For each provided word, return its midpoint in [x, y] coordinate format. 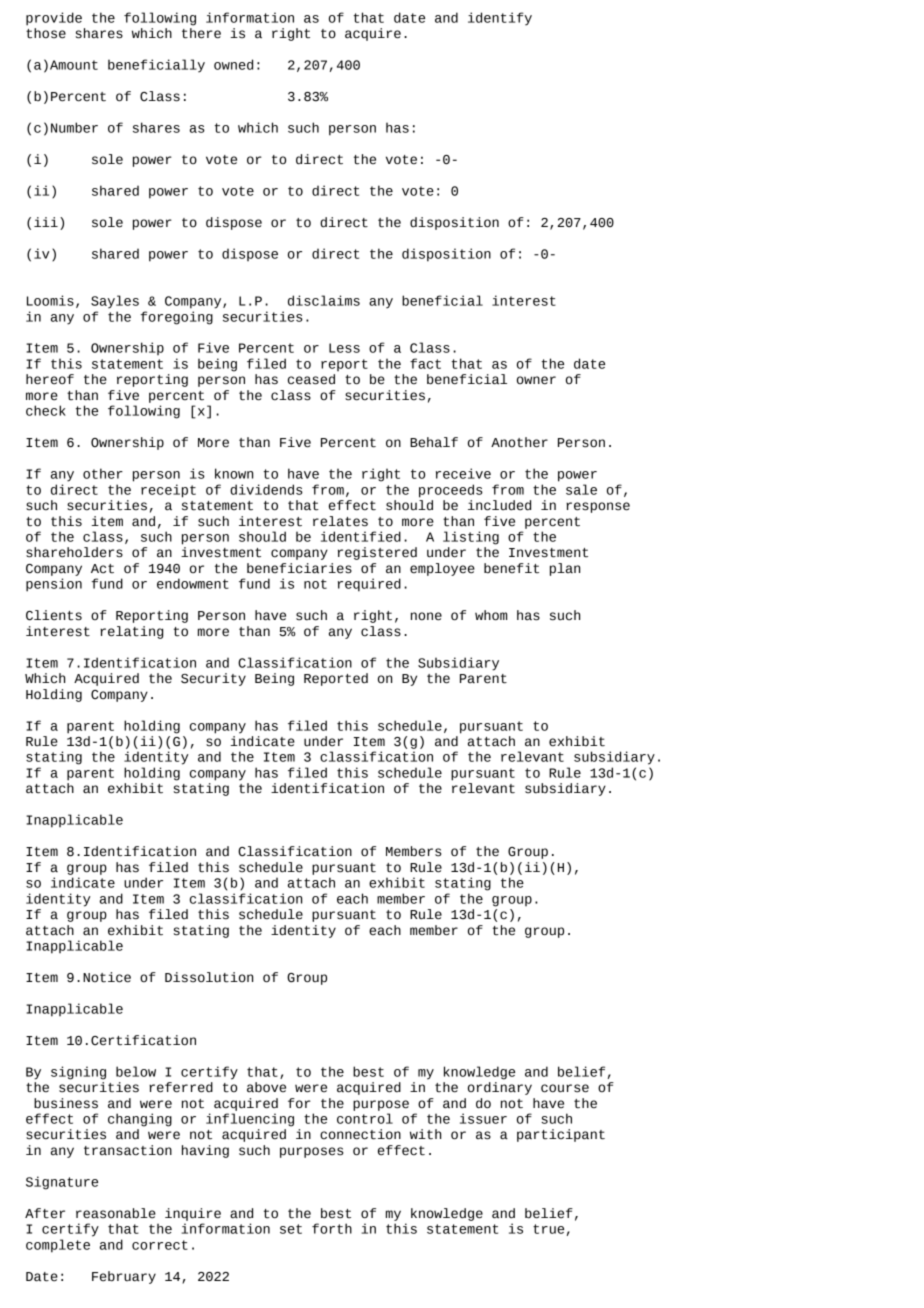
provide [54, 19]
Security [213, 679]
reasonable [116, 1213]
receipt [168, 491]
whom [491, 615]
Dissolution [209, 977]
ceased [311, 379]
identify [500, 19]
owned [233, 64]
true [548, 1229]
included [499, 505]
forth [332, 1228]
